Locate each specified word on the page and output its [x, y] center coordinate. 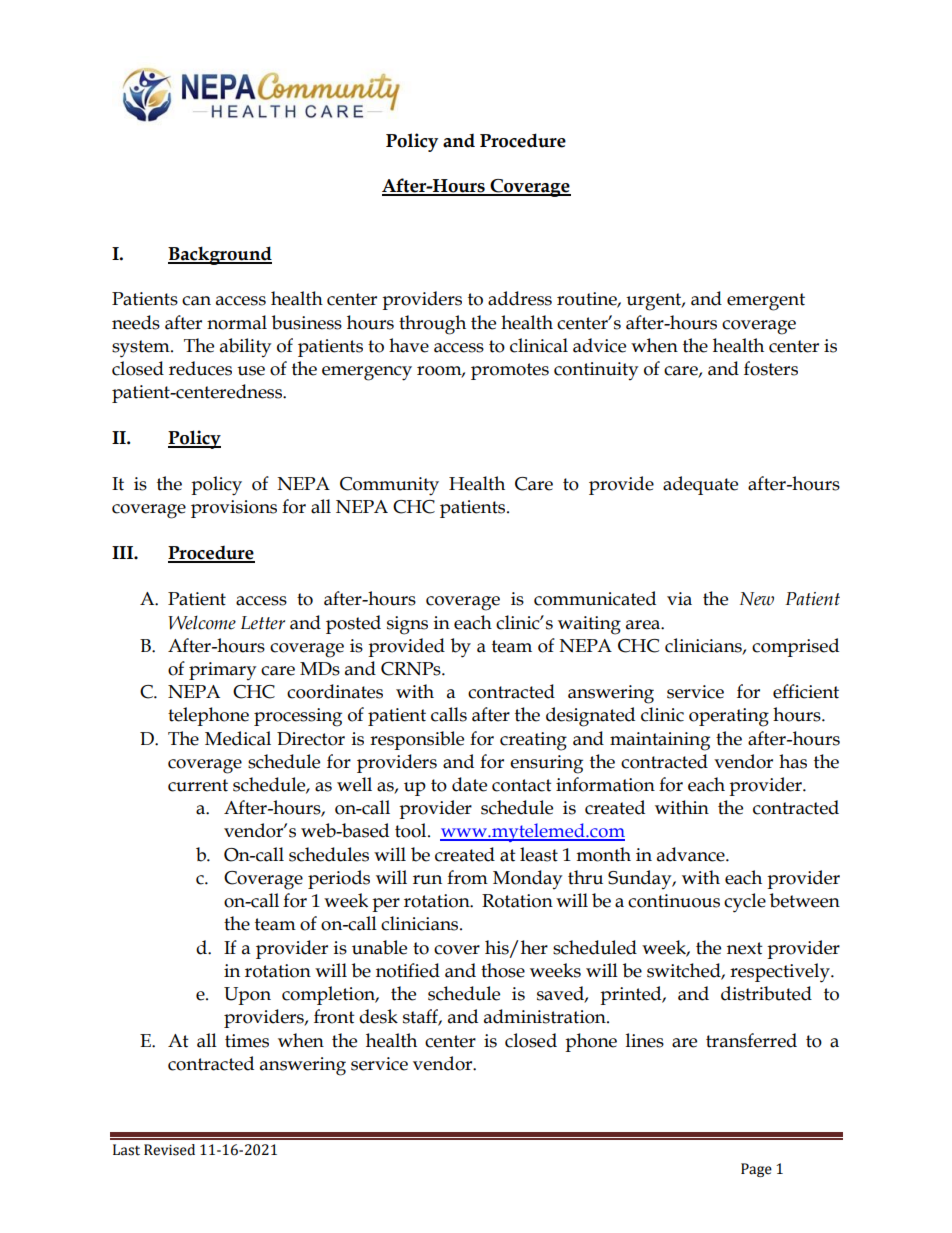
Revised [169, 1150]
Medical [238, 738]
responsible [417, 740]
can [196, 301]
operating [729, 717]
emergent [766, 302]
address [520, 298]
